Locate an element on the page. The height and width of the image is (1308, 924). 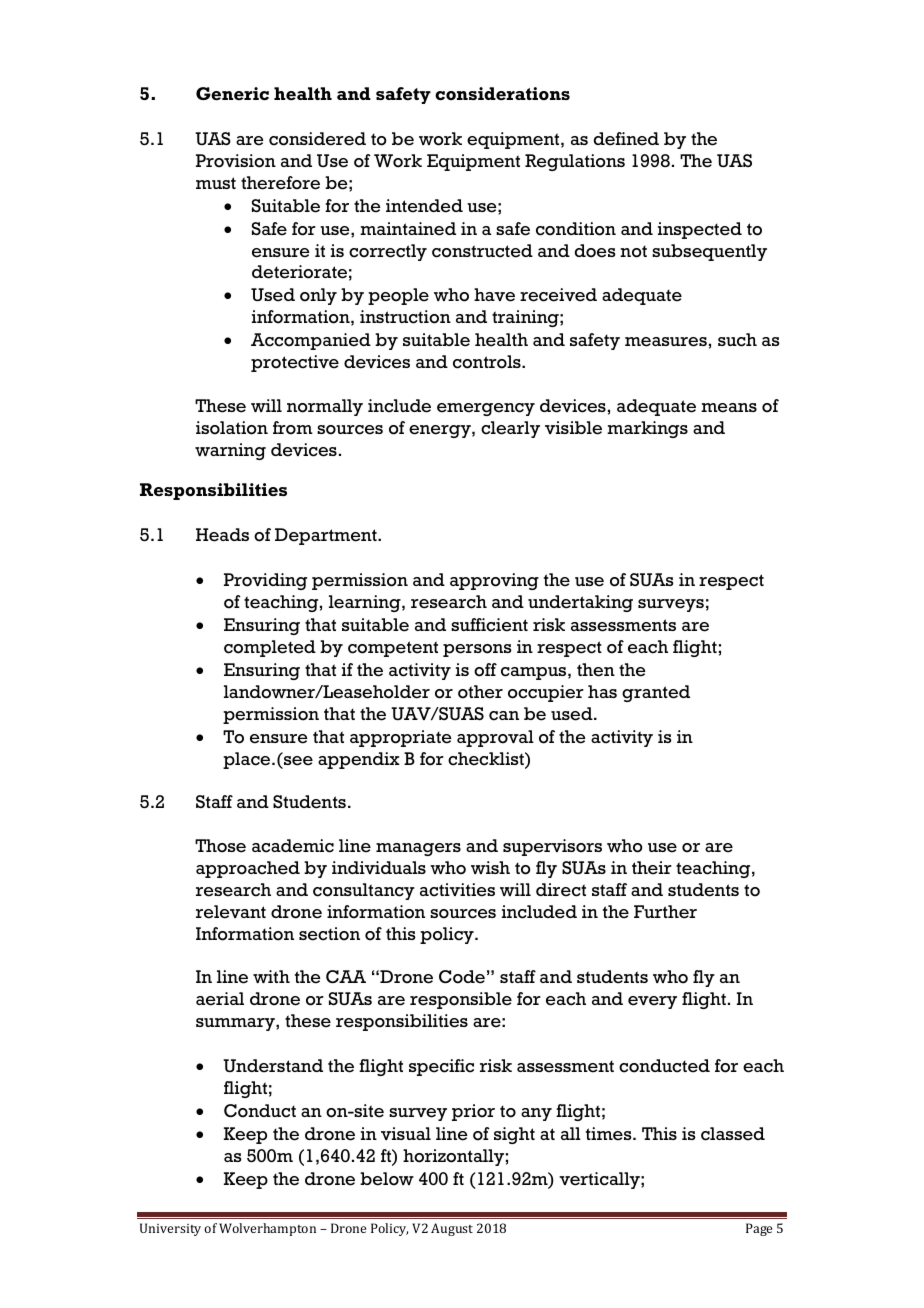
considerations is located at coordinates (502, 93).
